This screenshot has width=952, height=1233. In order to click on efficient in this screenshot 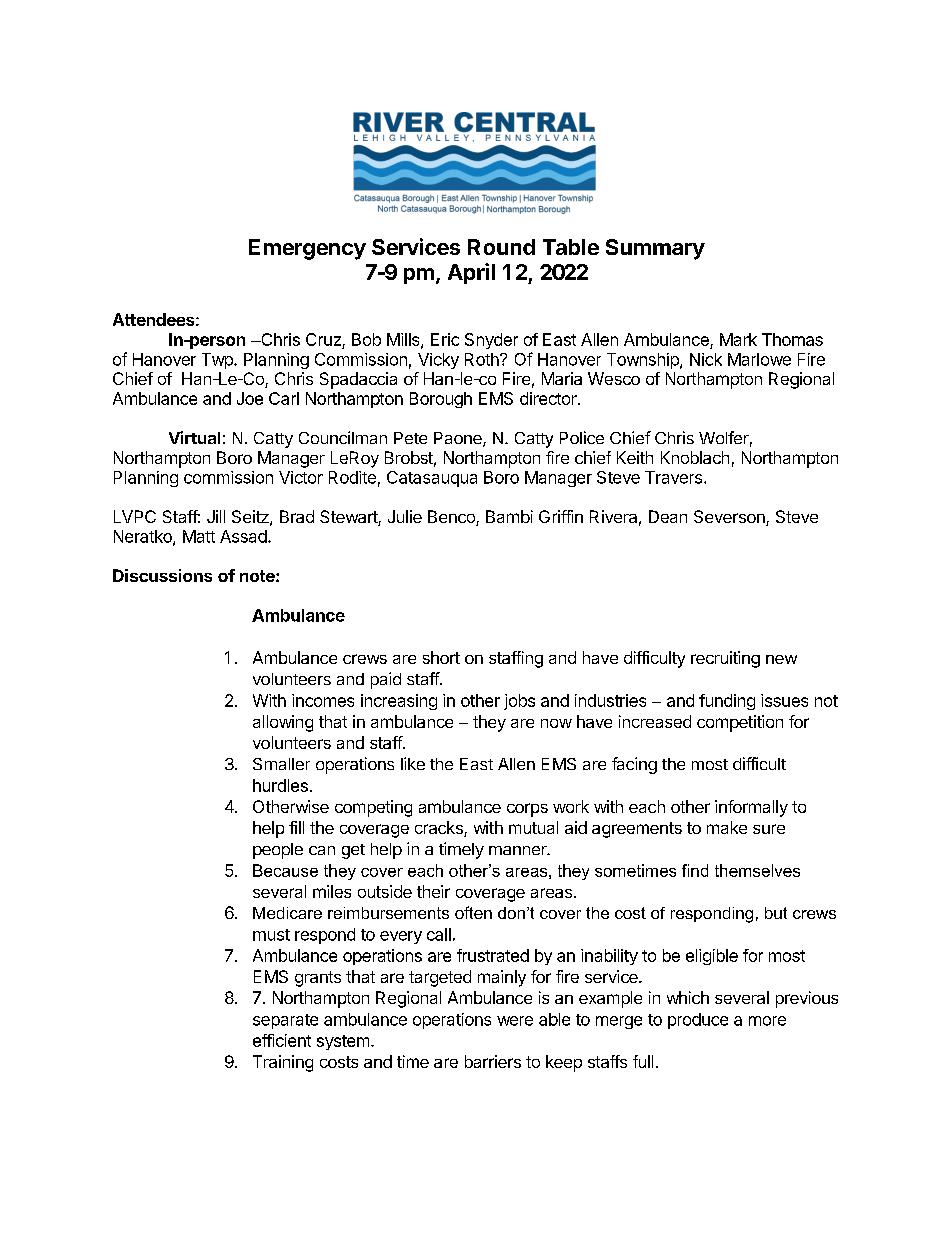, I will do `click(282, 1040)`.
